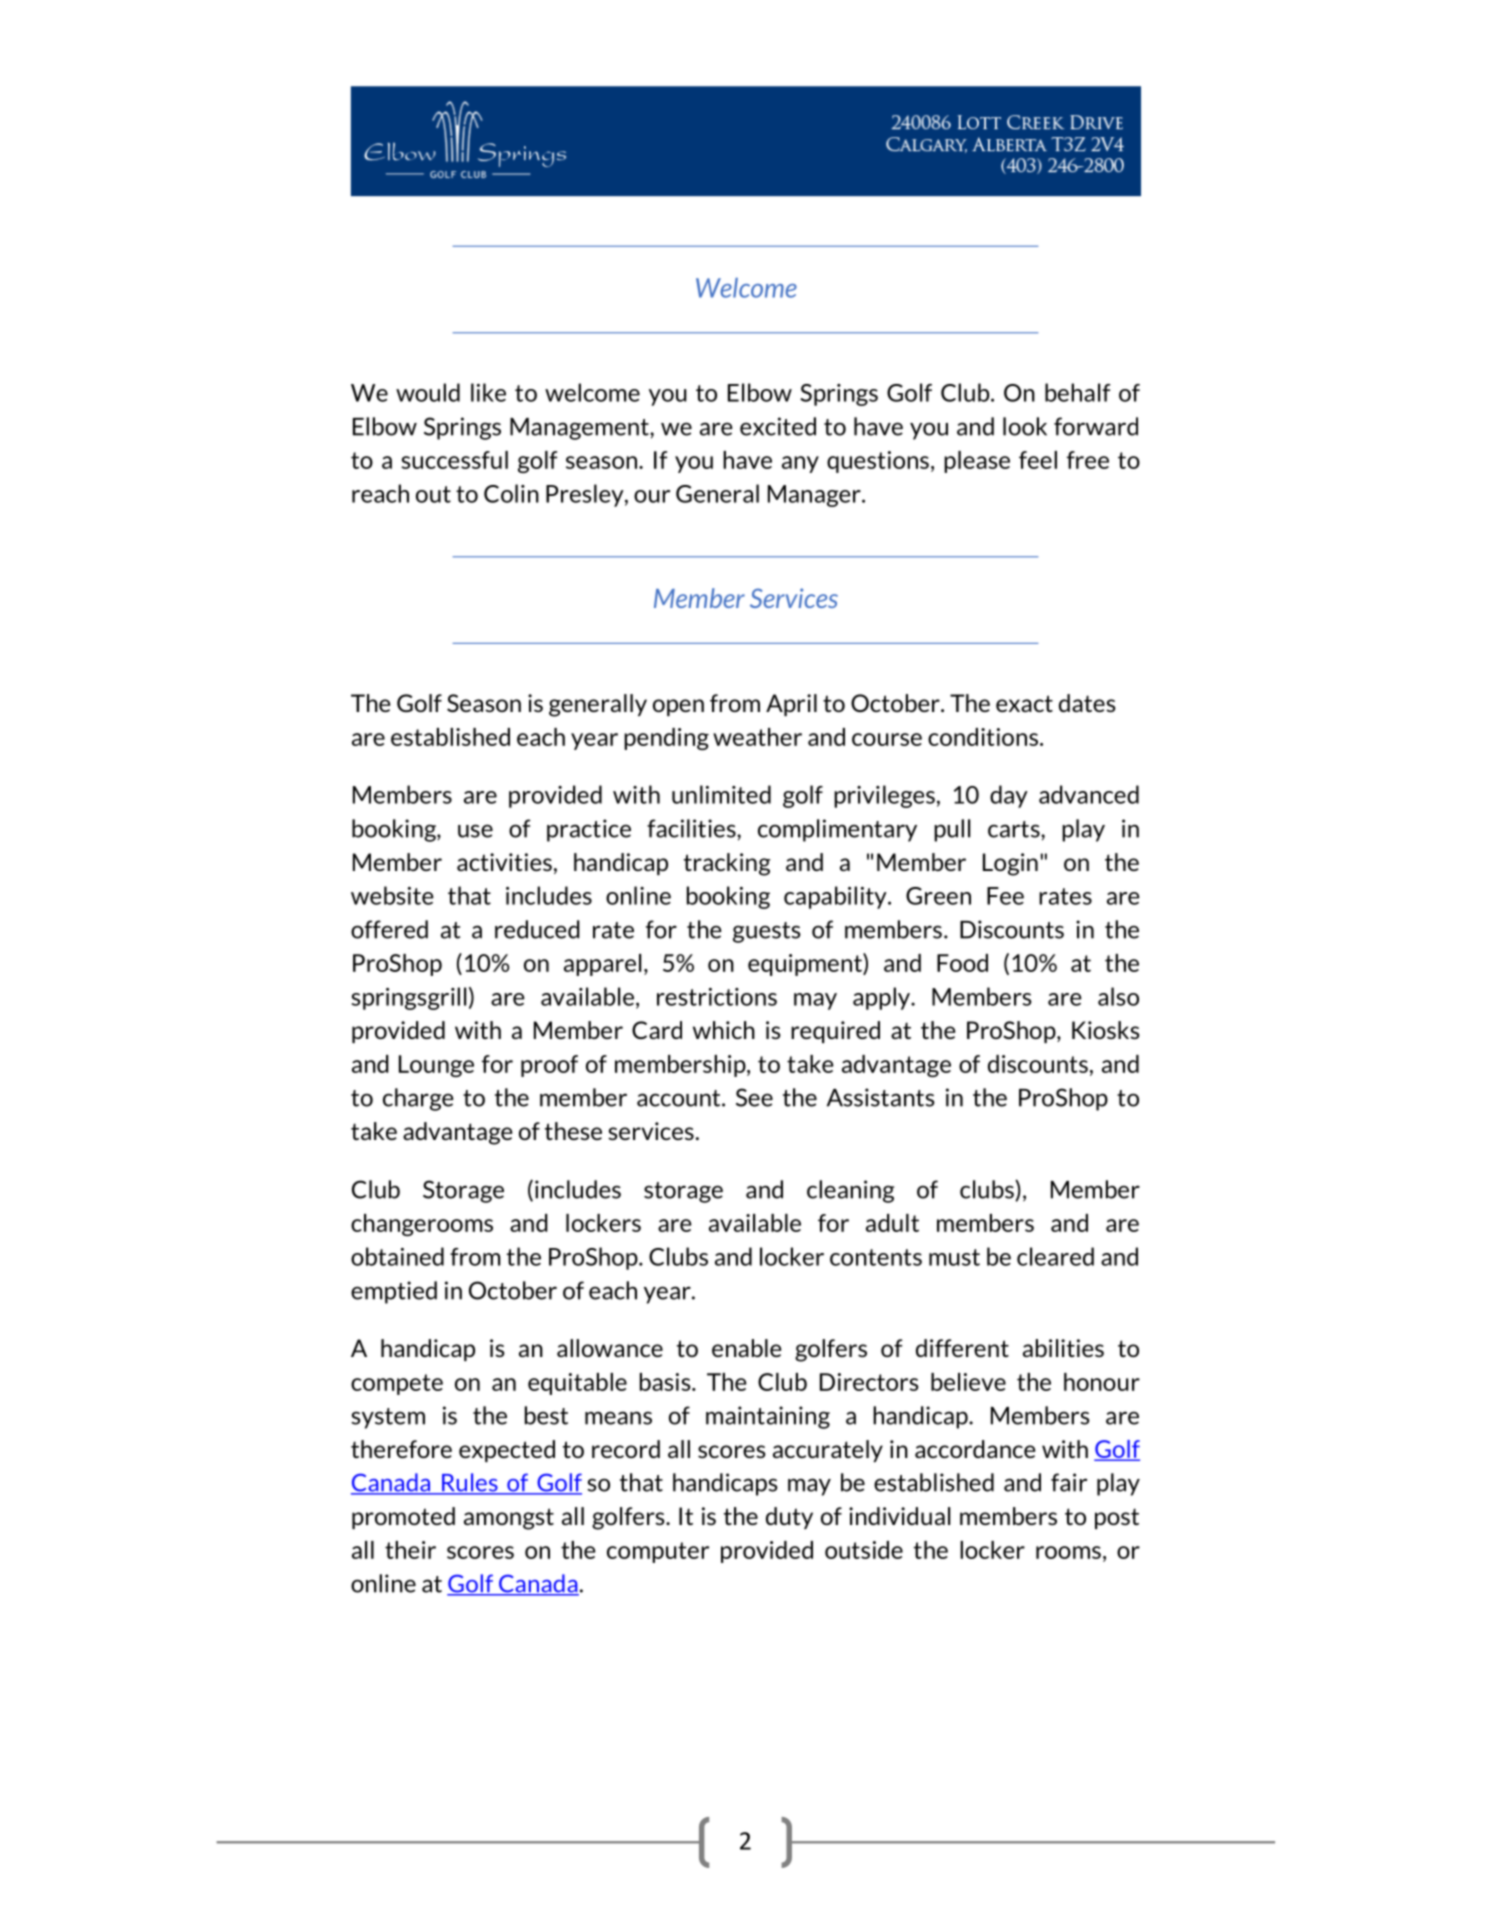  Describe the element at coordinates (778, 426) in the screenshot. I see `excited` at that location.
